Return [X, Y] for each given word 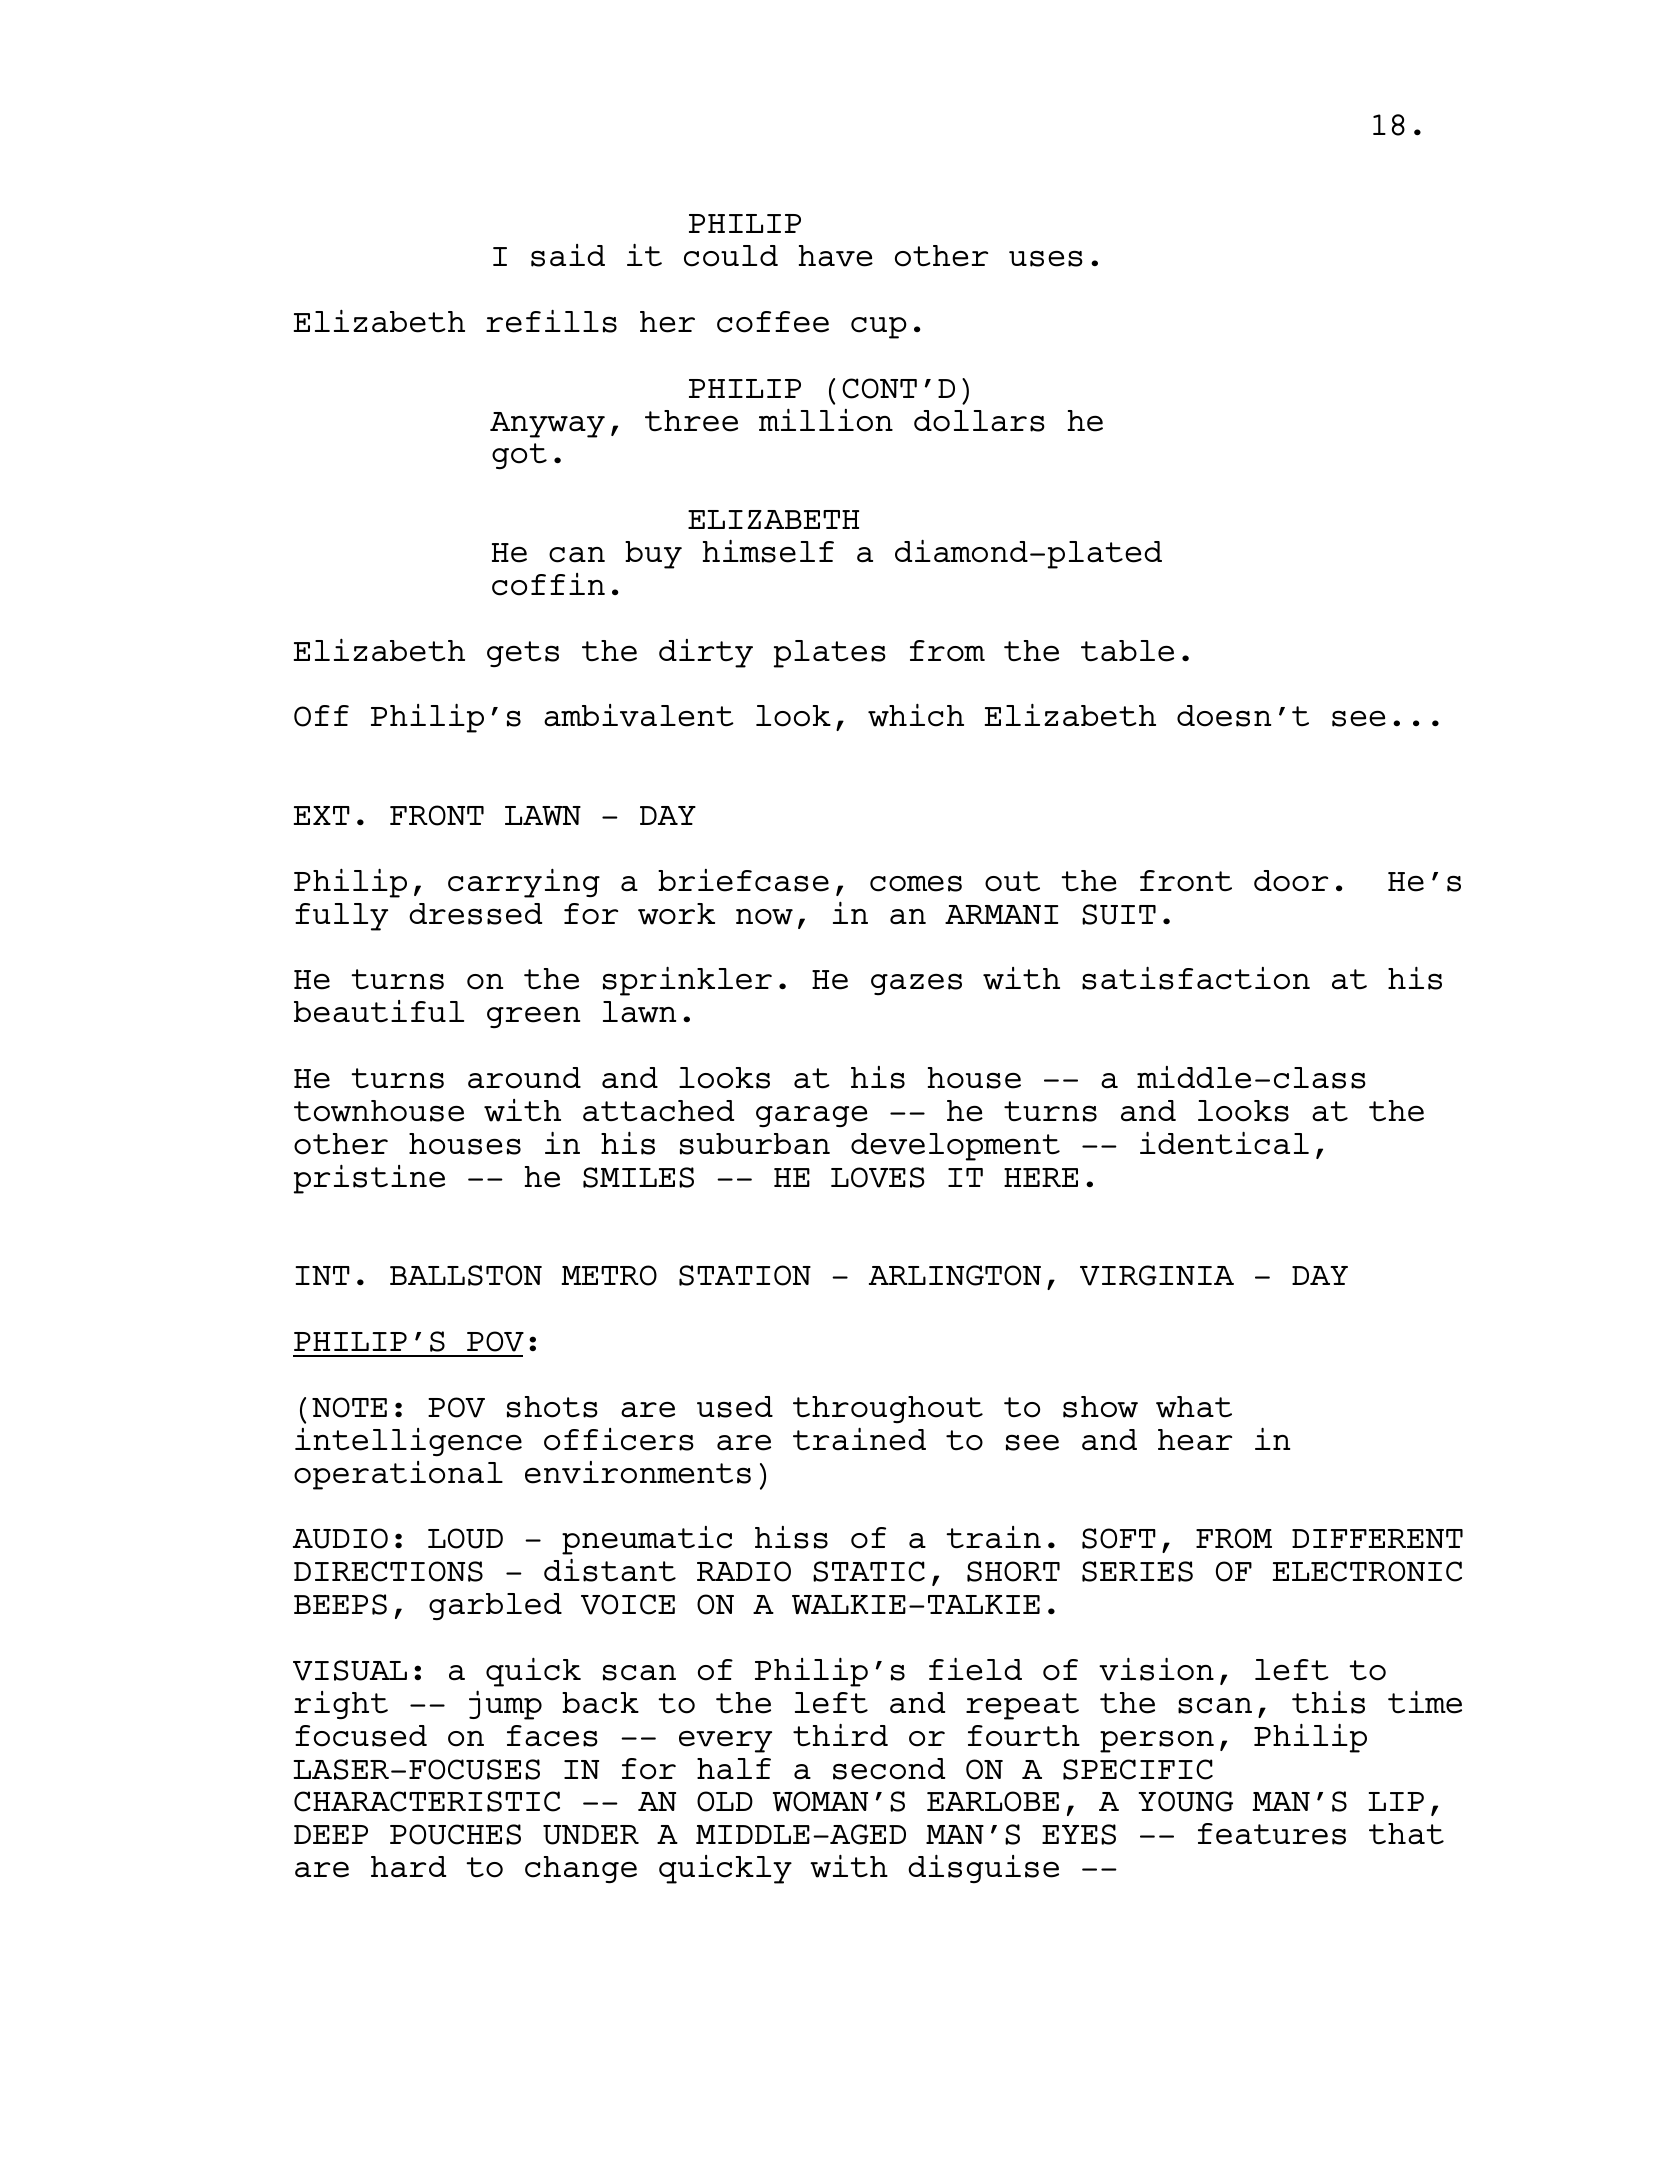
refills [551, 321]
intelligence [408, 1442]
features [1272, 1834]
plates [830, 654]
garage [812, 1116]
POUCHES [455, 1834]
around [524, 1078]
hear [1195, 1440]
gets [523, 654]
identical [1224, 1143]
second [889, 1769]
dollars [979, 421]
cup [879, 328]
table [1127, 651]
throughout [888, 1409]
